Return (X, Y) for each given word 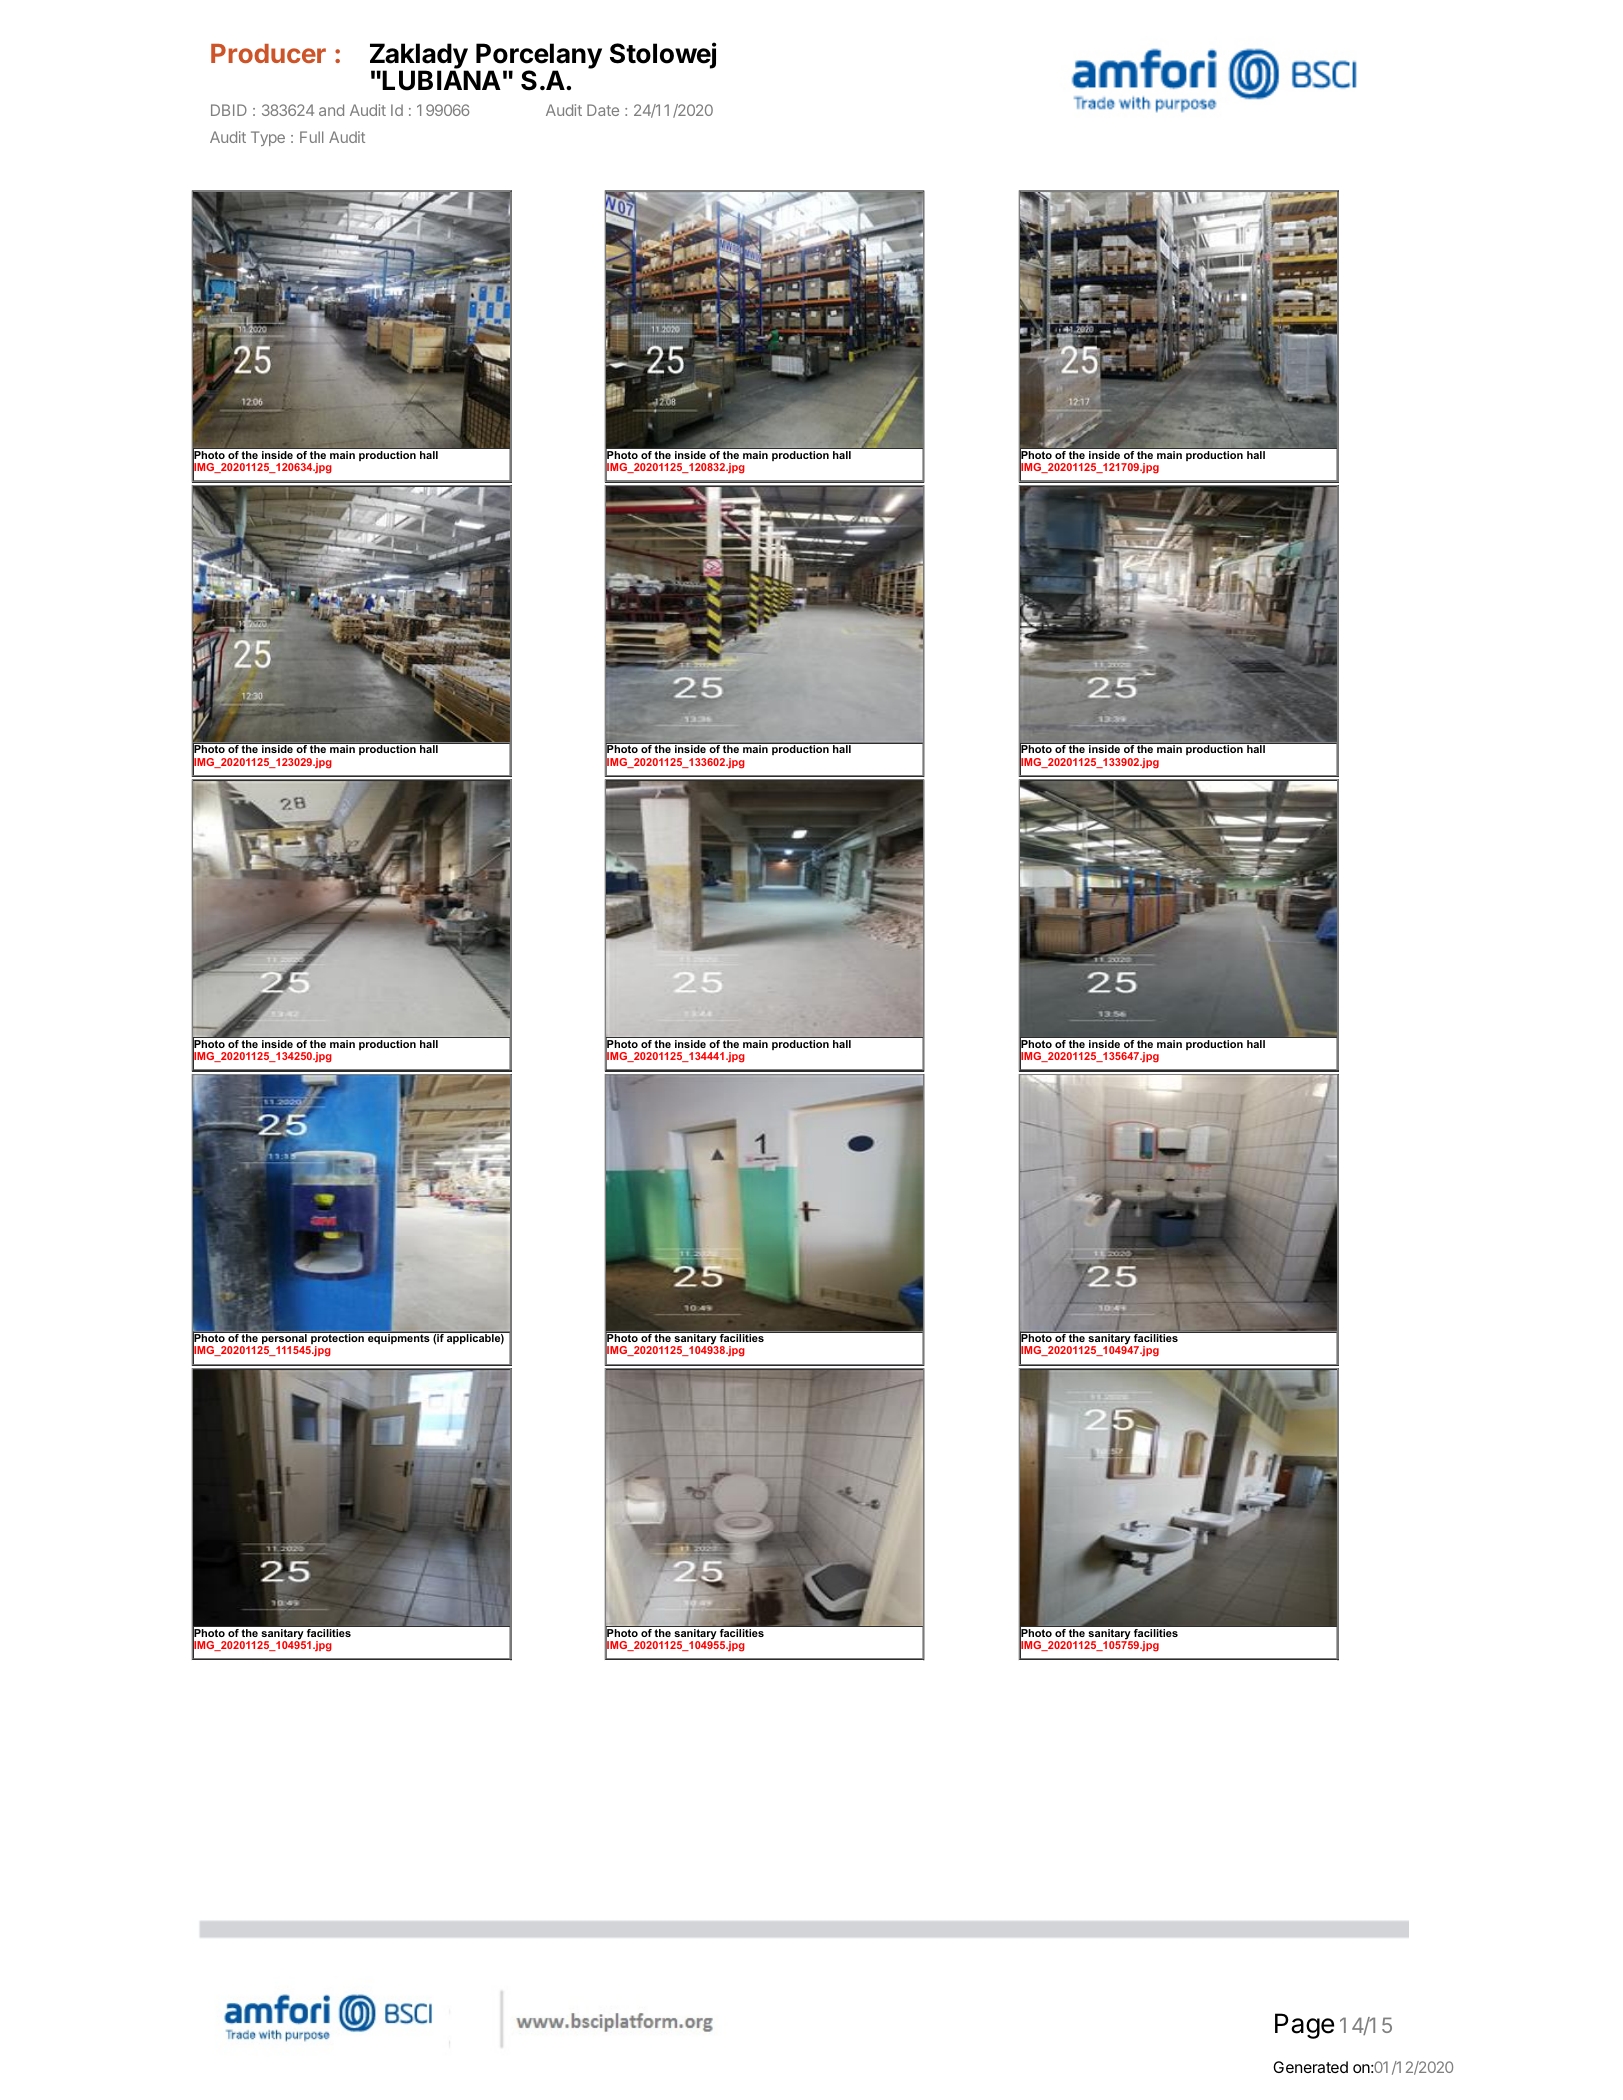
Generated (1310, 2067)
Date (603, 110)
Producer (268, 53)
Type (268, 138)
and (331, 110)
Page (1304, 2026)
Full (311, 137)
